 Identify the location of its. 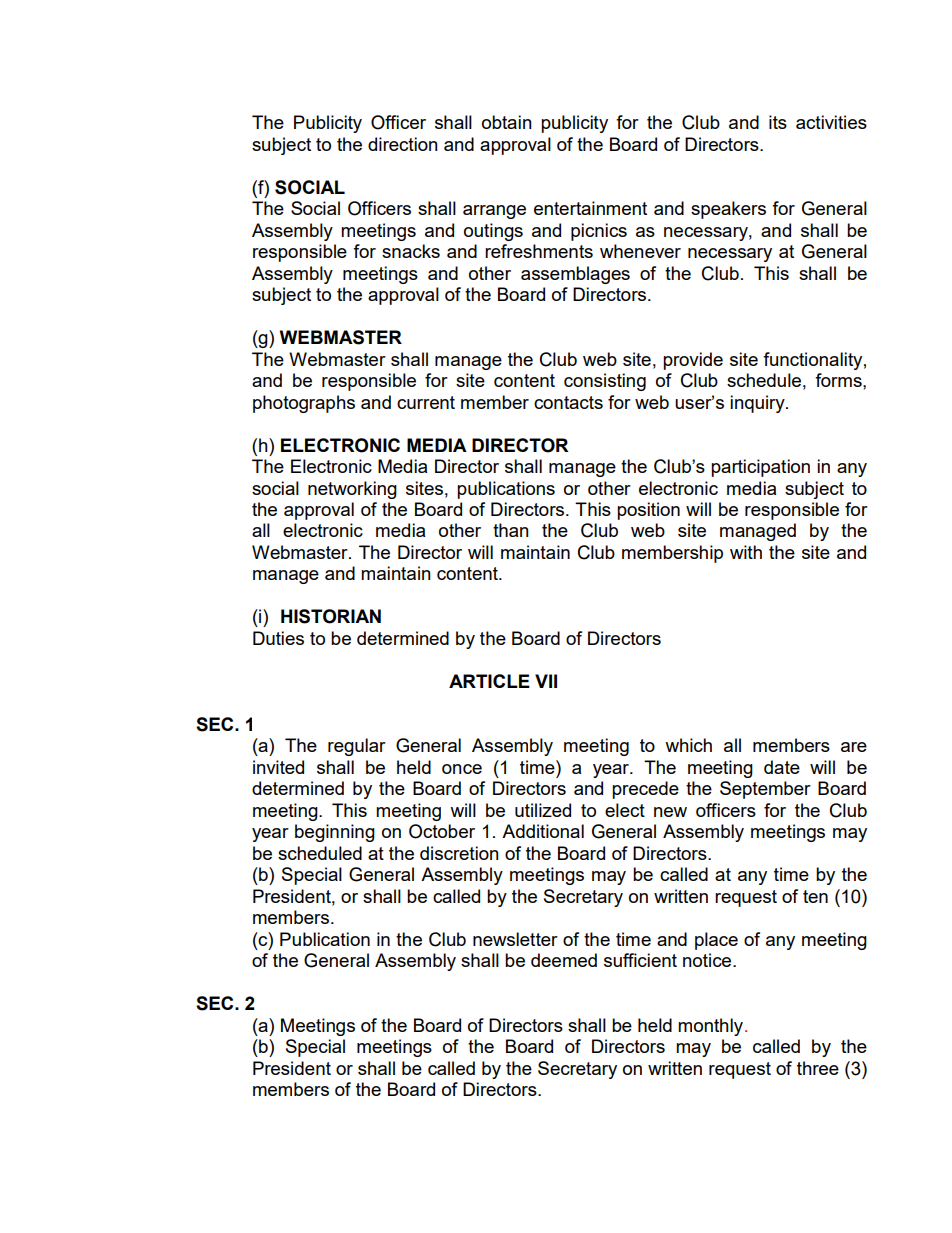
(778, 122).
